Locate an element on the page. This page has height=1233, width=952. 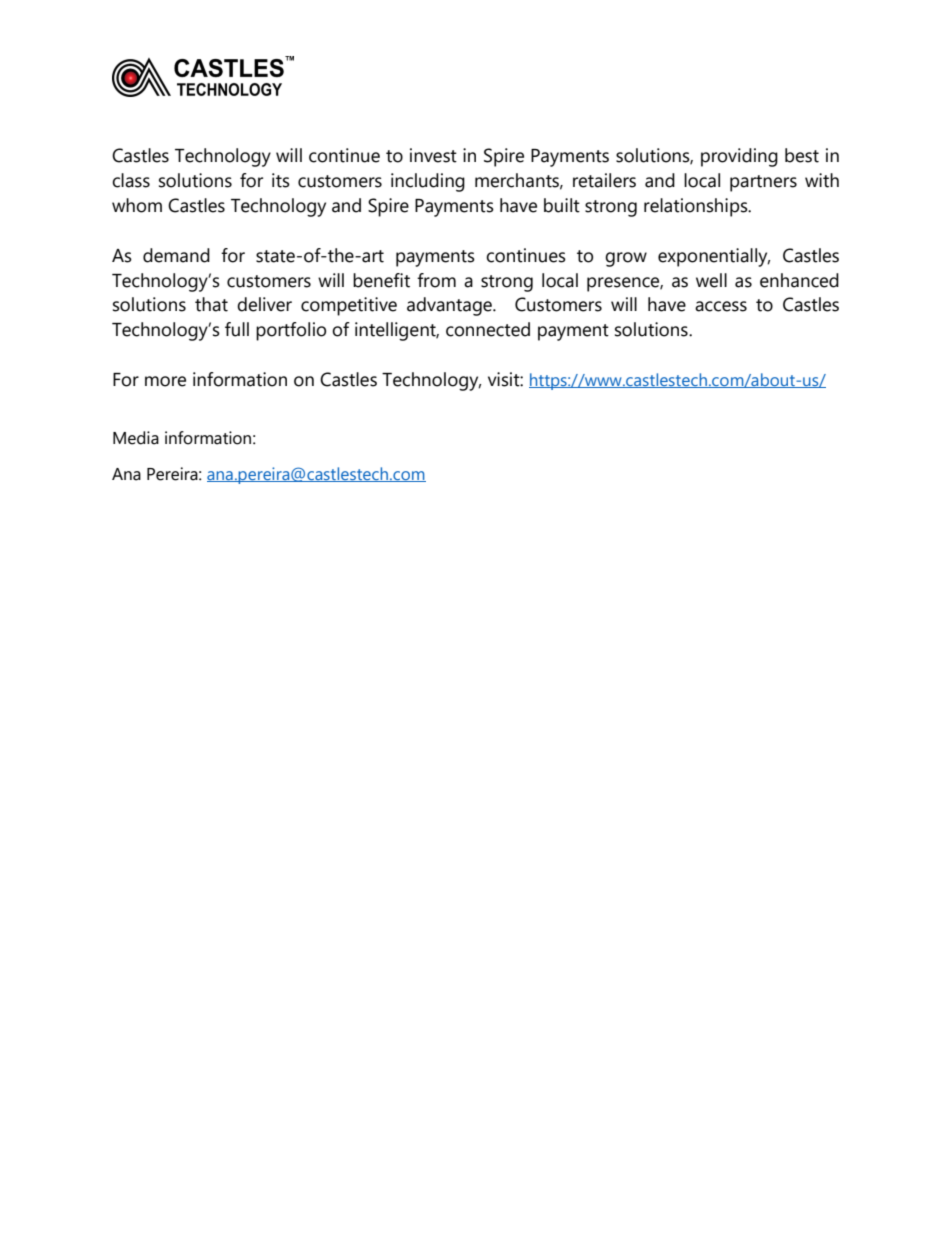
connected is located at coordinates (488, 329).
